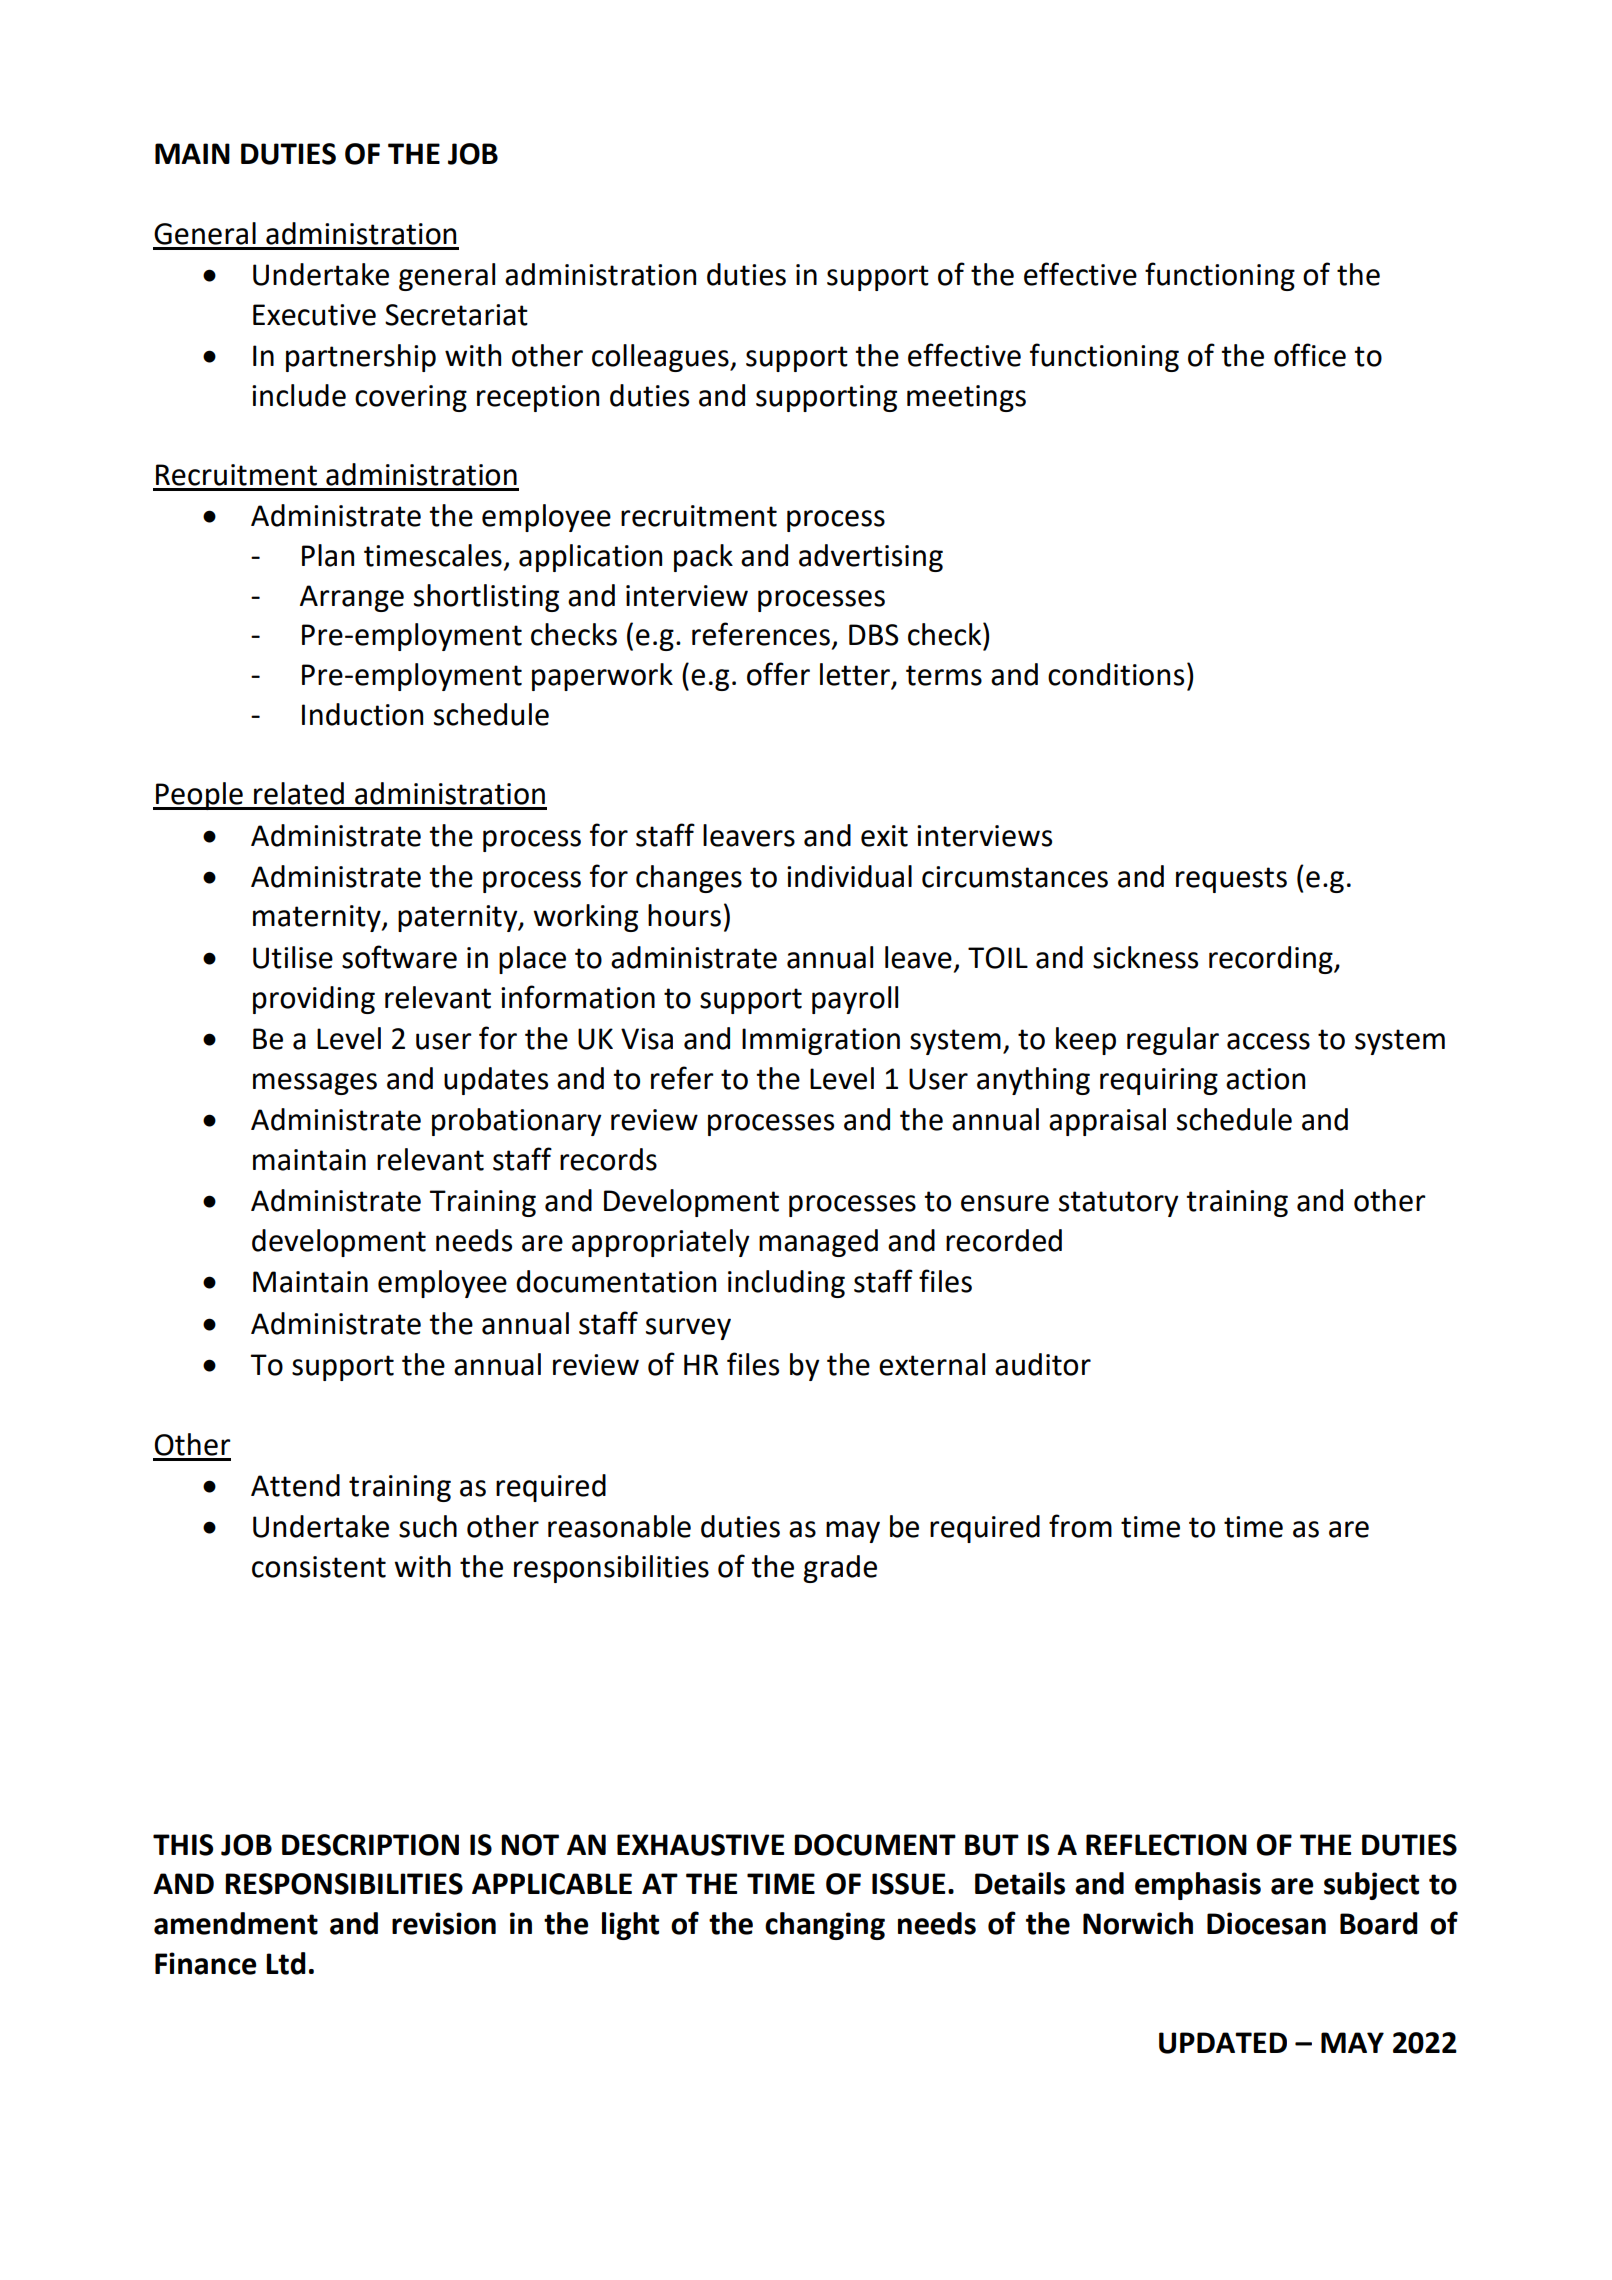 The height and width of the screenshot is (2280, 1612). I want to click on Ltd, so click(286, 1963).
